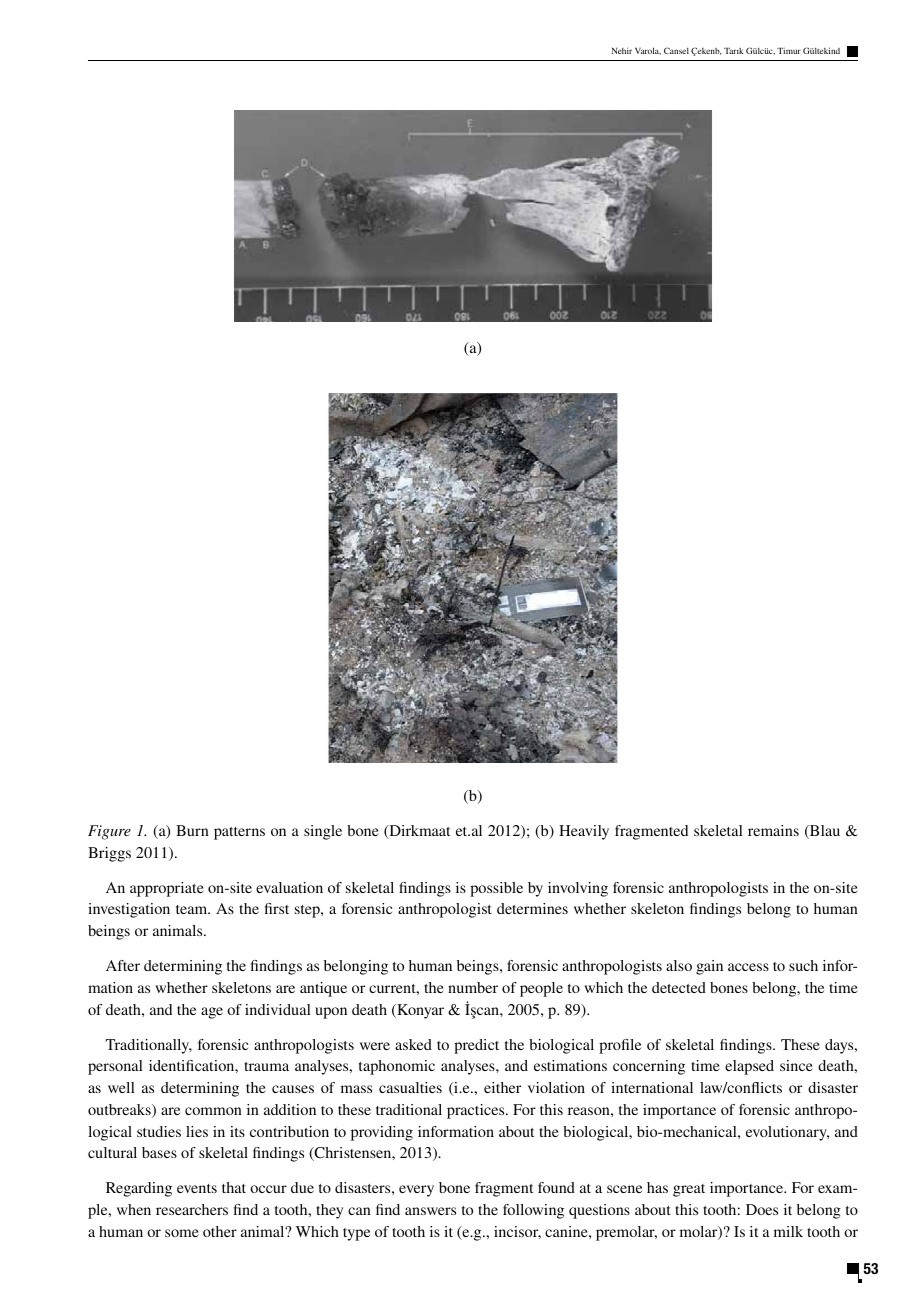 The height and width of the screenshot is (1308, 924). Describe the element at coordinates (197, 1188) in the screenshot. I see `events` at that location.
